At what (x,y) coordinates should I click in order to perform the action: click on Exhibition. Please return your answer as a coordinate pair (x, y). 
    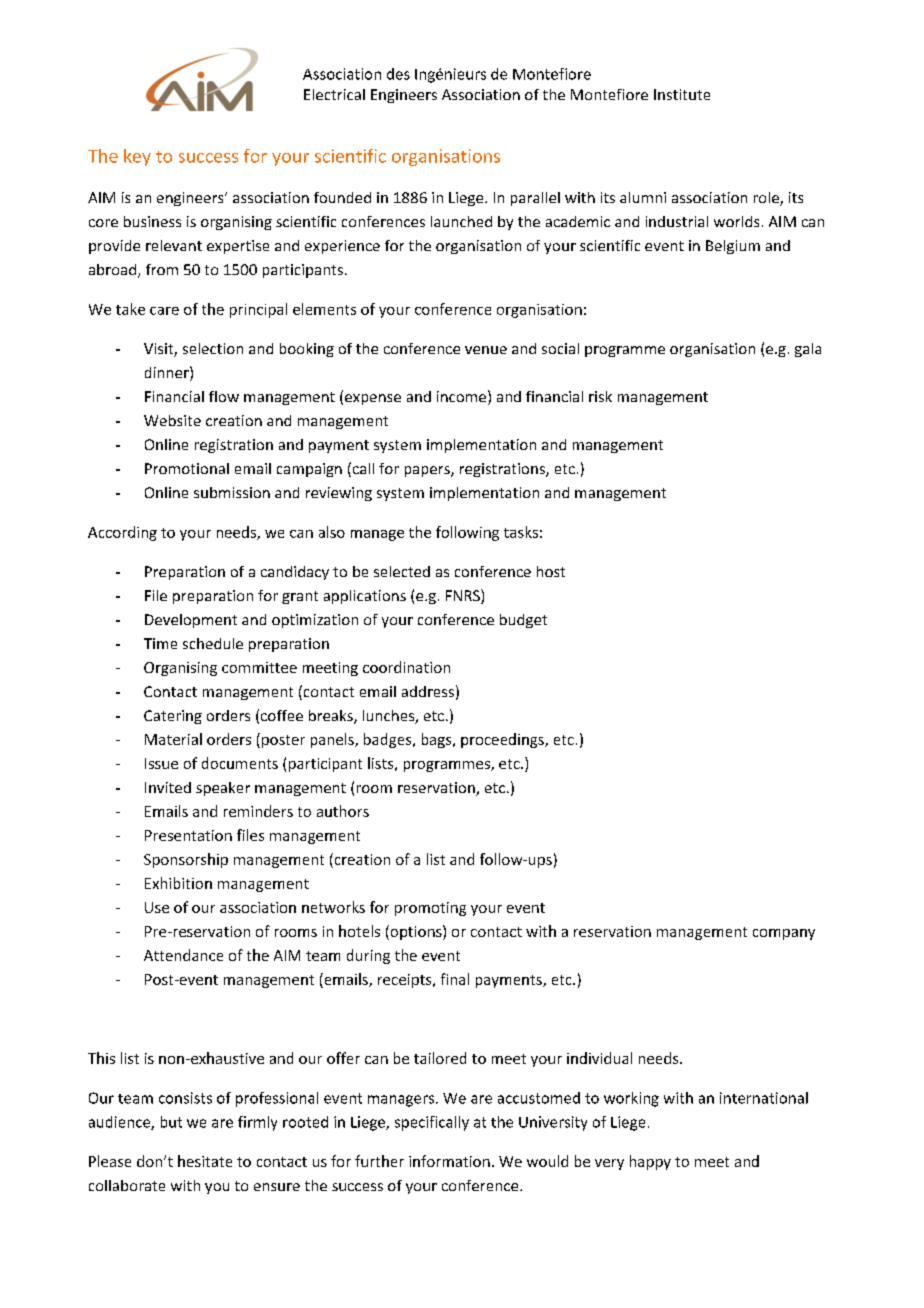
    Looking at the image, I should click on (178, 883).
